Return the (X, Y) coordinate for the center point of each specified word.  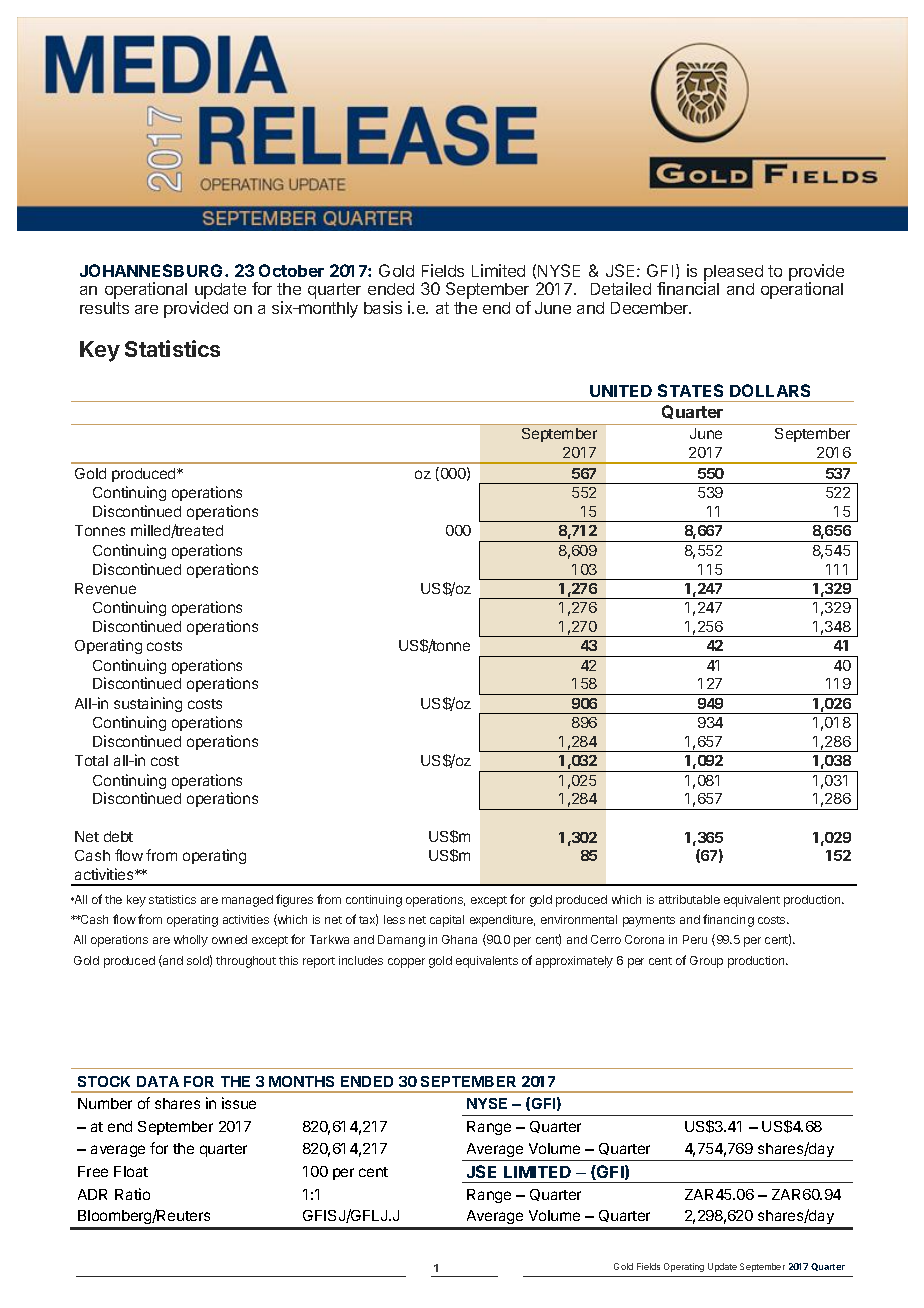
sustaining (148, 704)
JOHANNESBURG (151, 270)
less (394, 919)
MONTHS (301, 1081)
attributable (689, 899)
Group (706, 962)
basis (383, 307)
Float (131, 1171)
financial (688, 288)
